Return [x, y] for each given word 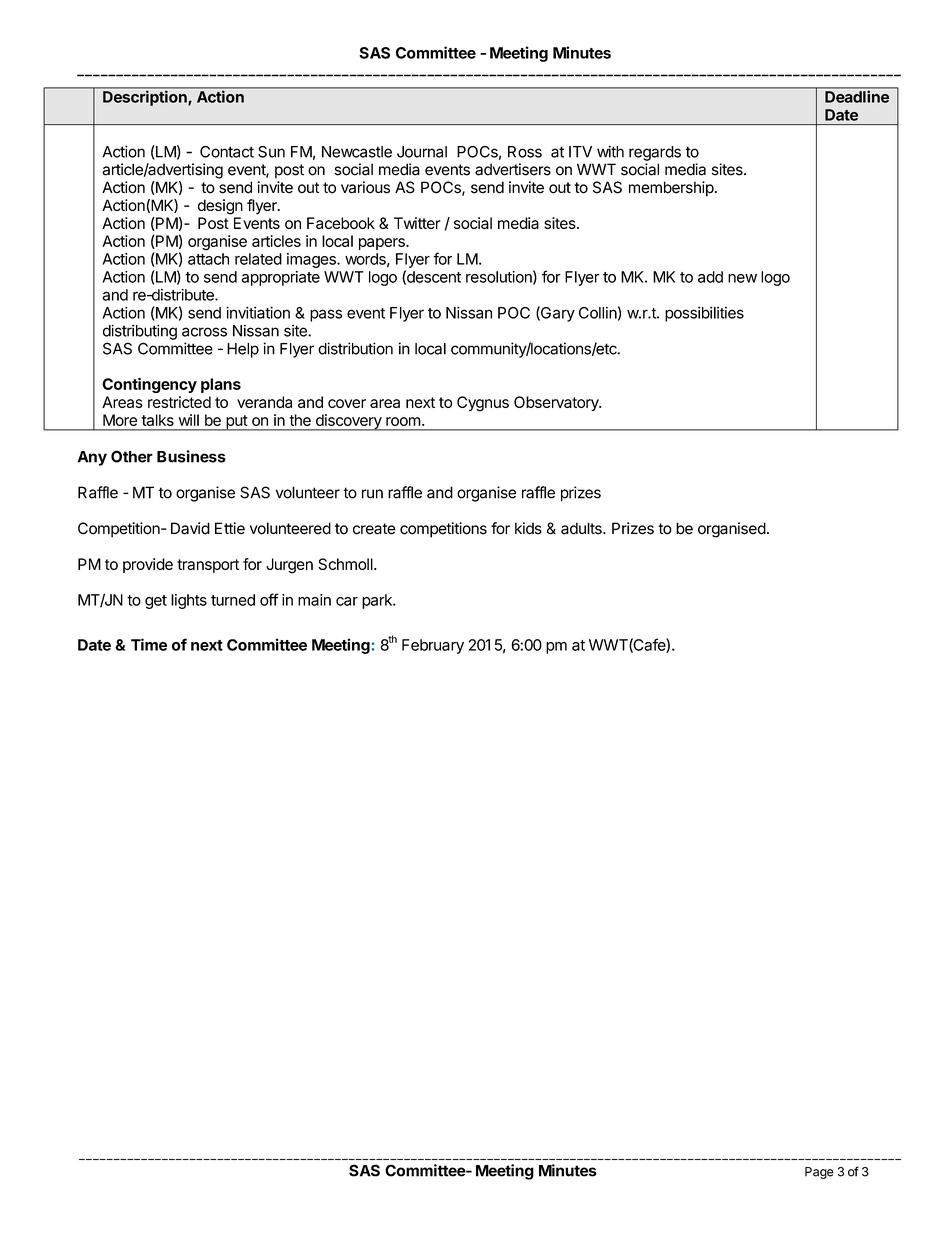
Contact [227, 152]
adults [582, 528]
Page [819, 1173]
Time [149, 644]
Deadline [857, 96]
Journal [422, 152]
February [433, 646]
